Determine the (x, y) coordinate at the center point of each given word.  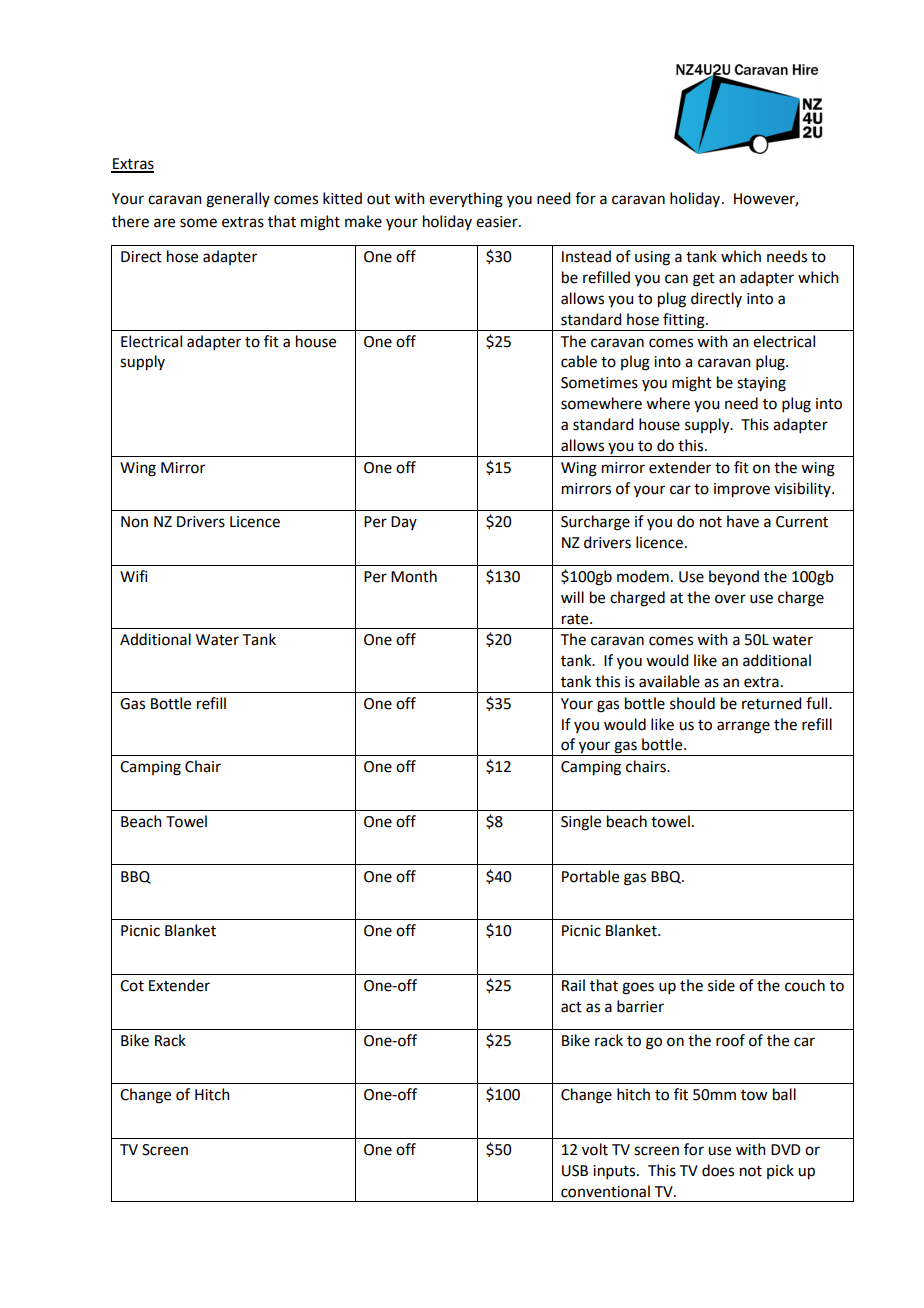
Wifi (133, 576)
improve (742, 490)
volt (595, 1149)
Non (134, 522)
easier (498, 222)
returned (771, 703)
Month (414, 576)
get (704, 280)
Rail (573, 985)
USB (575, 1171)
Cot (132, 986)
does (718, 1170)
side (721, 985)
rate (576, 619)
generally (238, 200)
